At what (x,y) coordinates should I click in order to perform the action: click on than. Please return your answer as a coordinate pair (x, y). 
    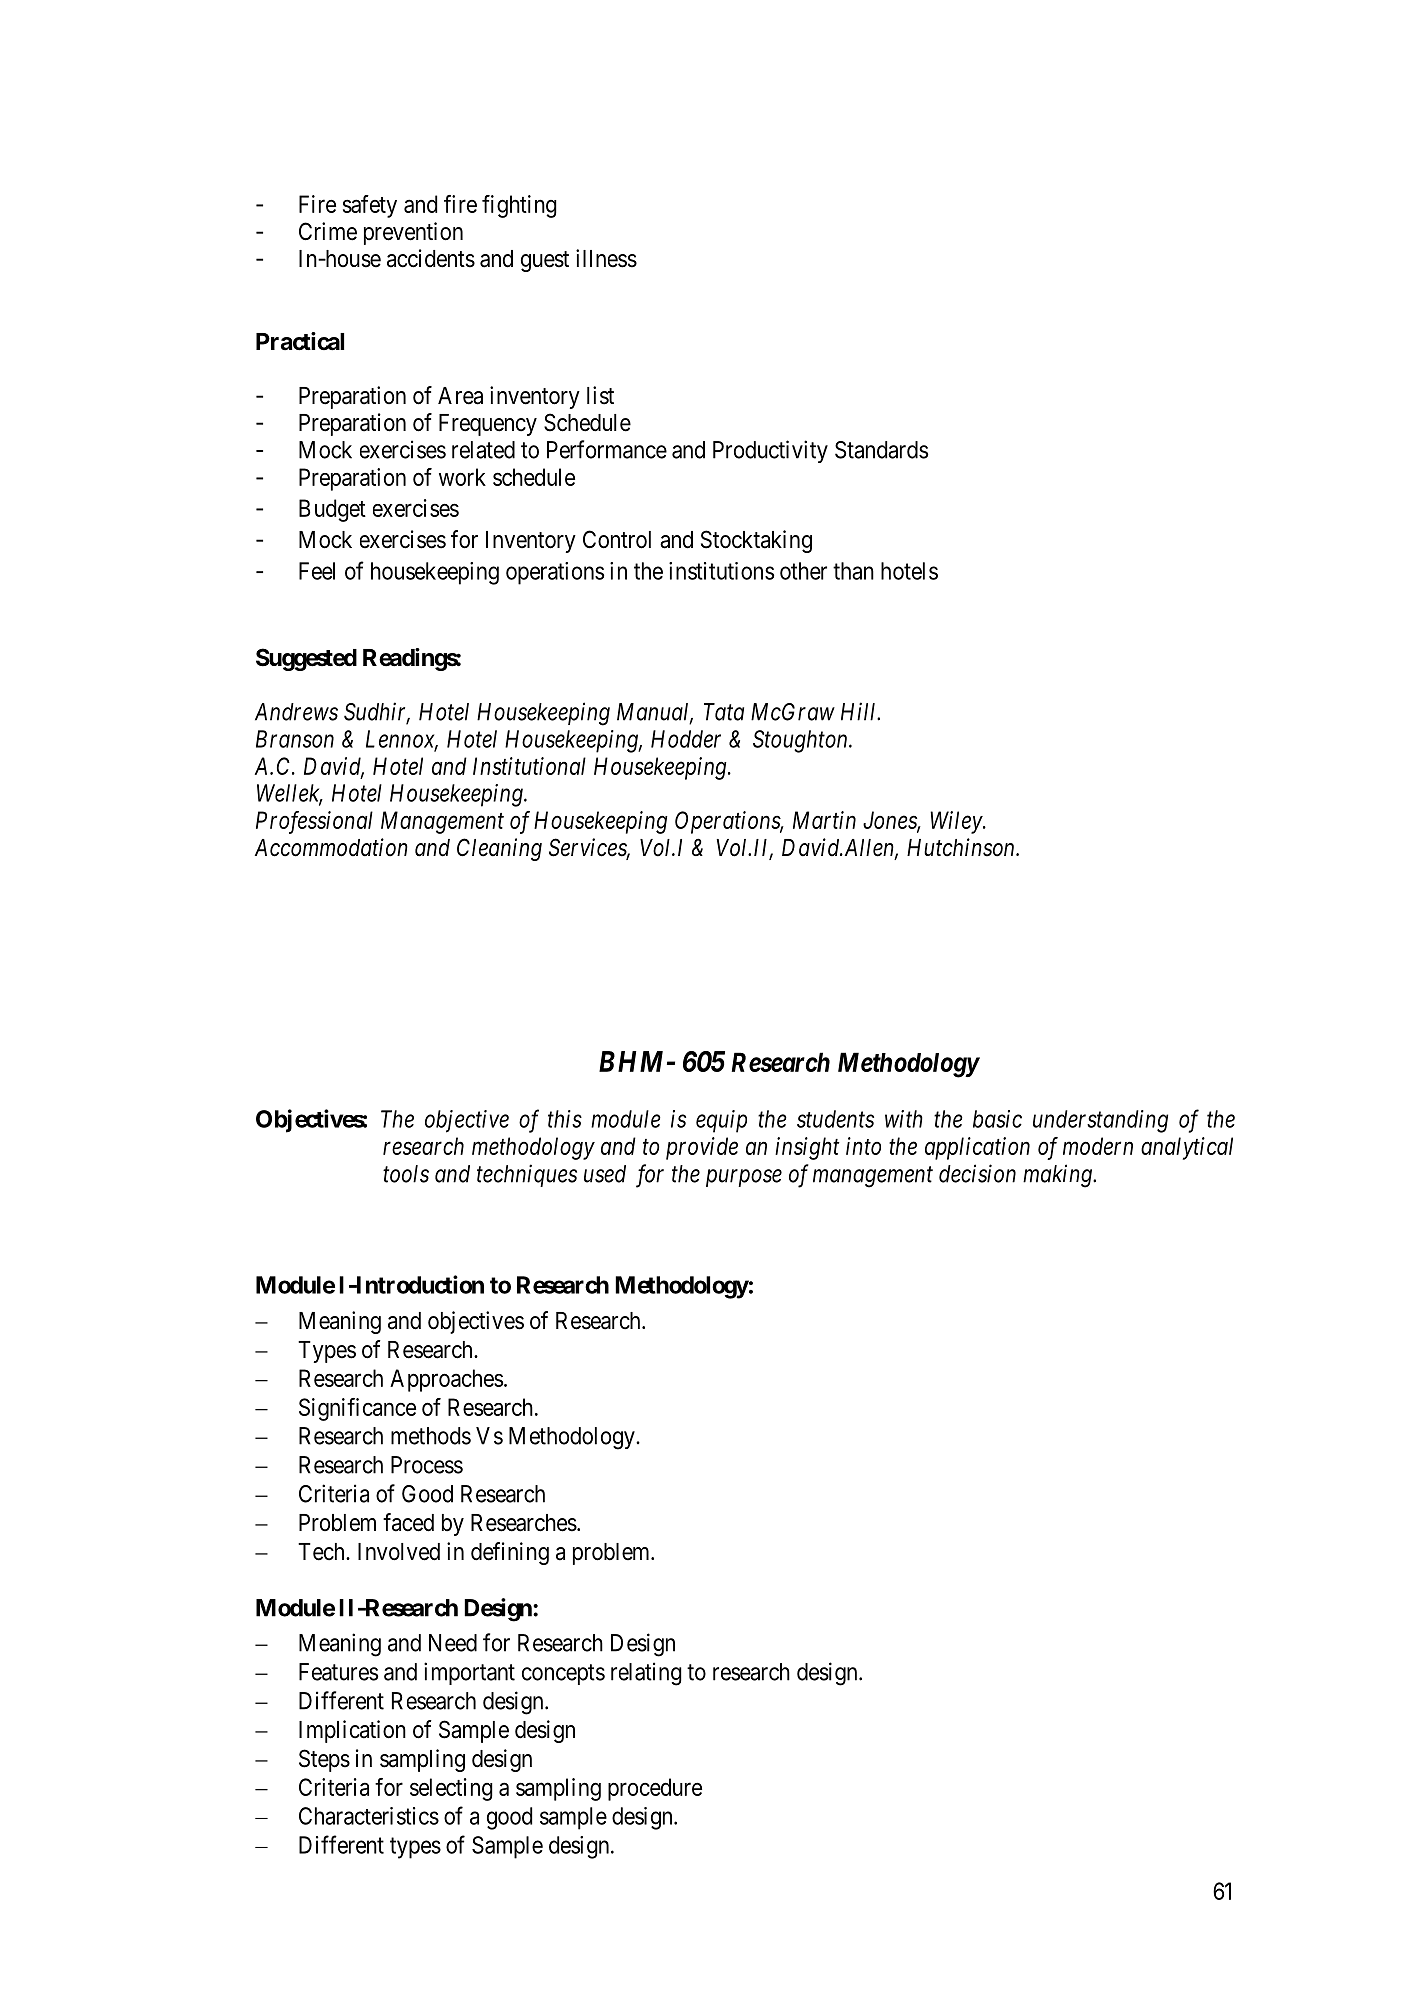
    Looking at the image, I should click on (853, 571).
